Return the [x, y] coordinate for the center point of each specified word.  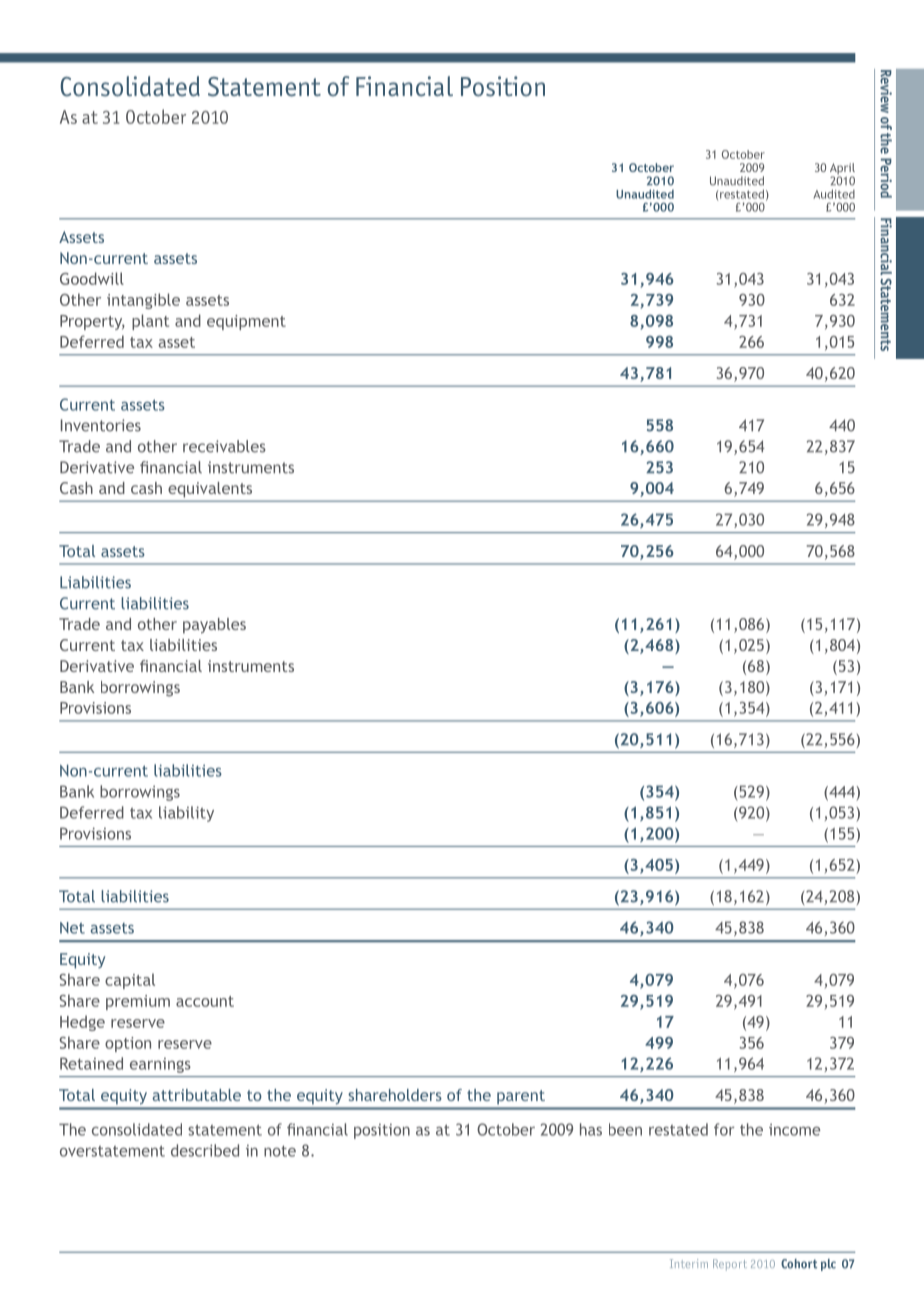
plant [150, 322]
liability [186, 814]
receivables [224, 446]
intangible [143, 301]
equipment [246, 322]
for [724, 1129]
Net [72, 928]
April [842, 170]
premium [138, 1002]
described [205, 1150]
